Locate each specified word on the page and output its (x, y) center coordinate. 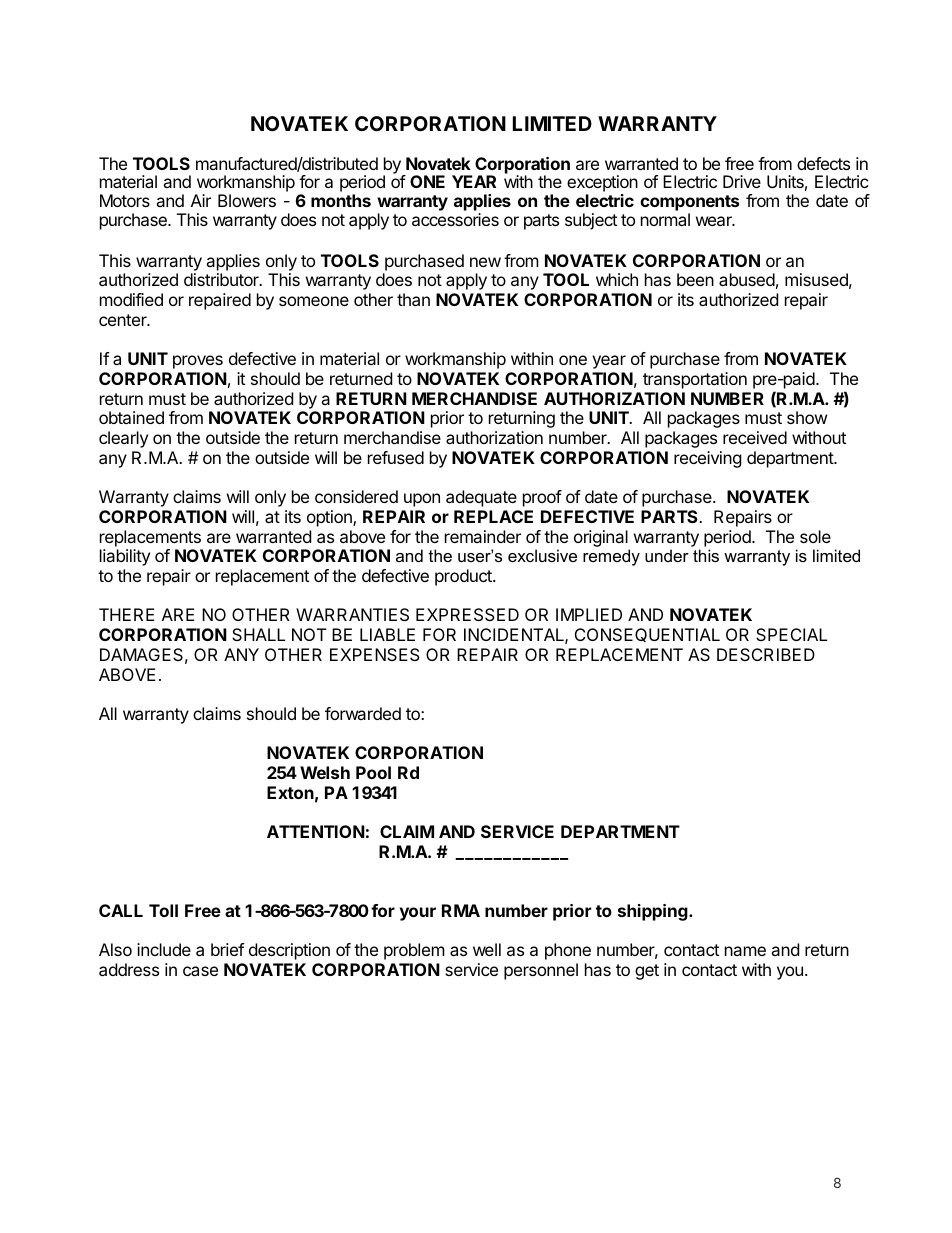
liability (125, 557)
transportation (695, 380)
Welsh (325, 772)
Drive (742, 181)
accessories (455, 219)
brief (227, 949)
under (667, 555)
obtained (131, 417)
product (464, 577)
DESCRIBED (766, 654)
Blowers (247, 200)
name (745, 951)
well (487, 949)
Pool (373, 772)
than (413, 299)
